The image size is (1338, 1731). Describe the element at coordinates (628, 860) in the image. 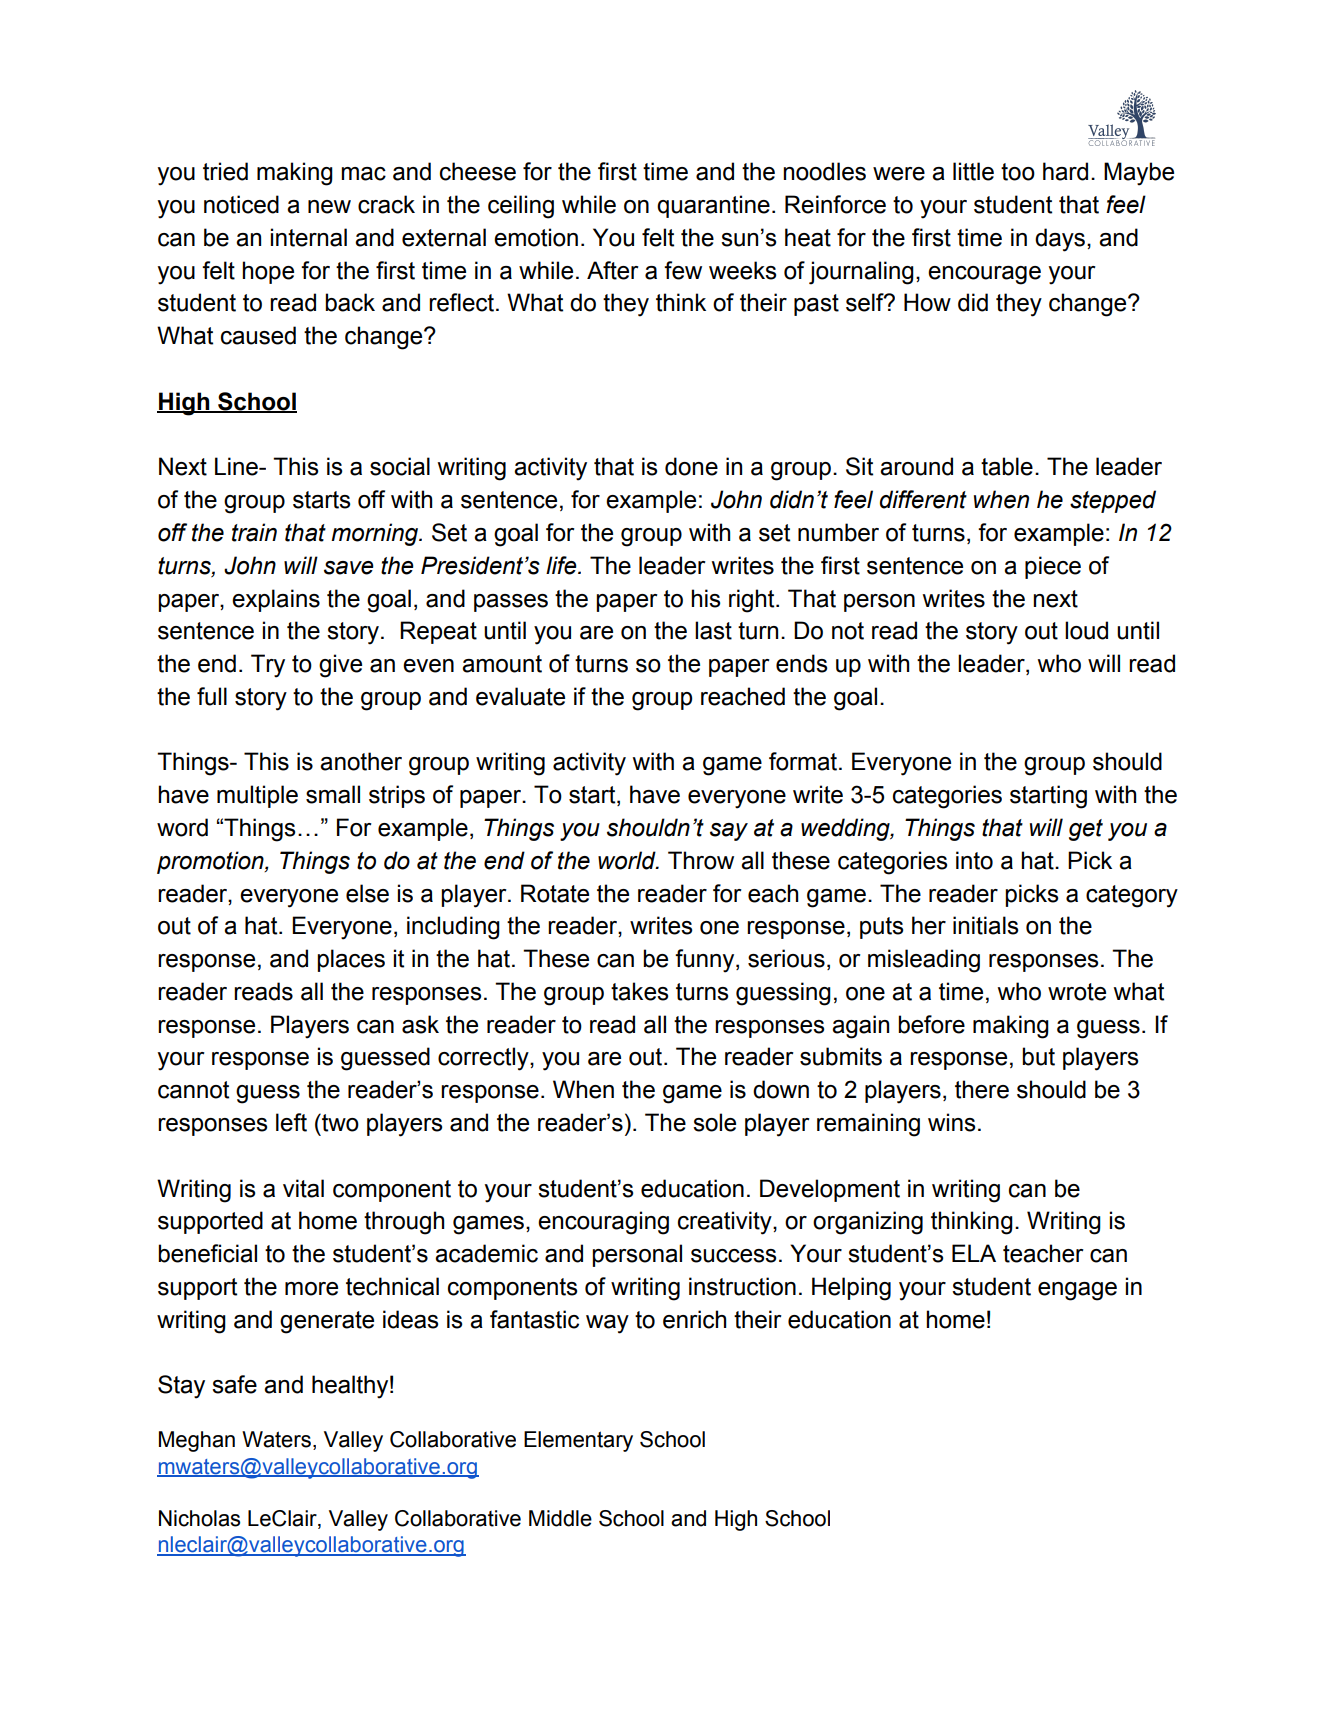

I see `world` at that location.
